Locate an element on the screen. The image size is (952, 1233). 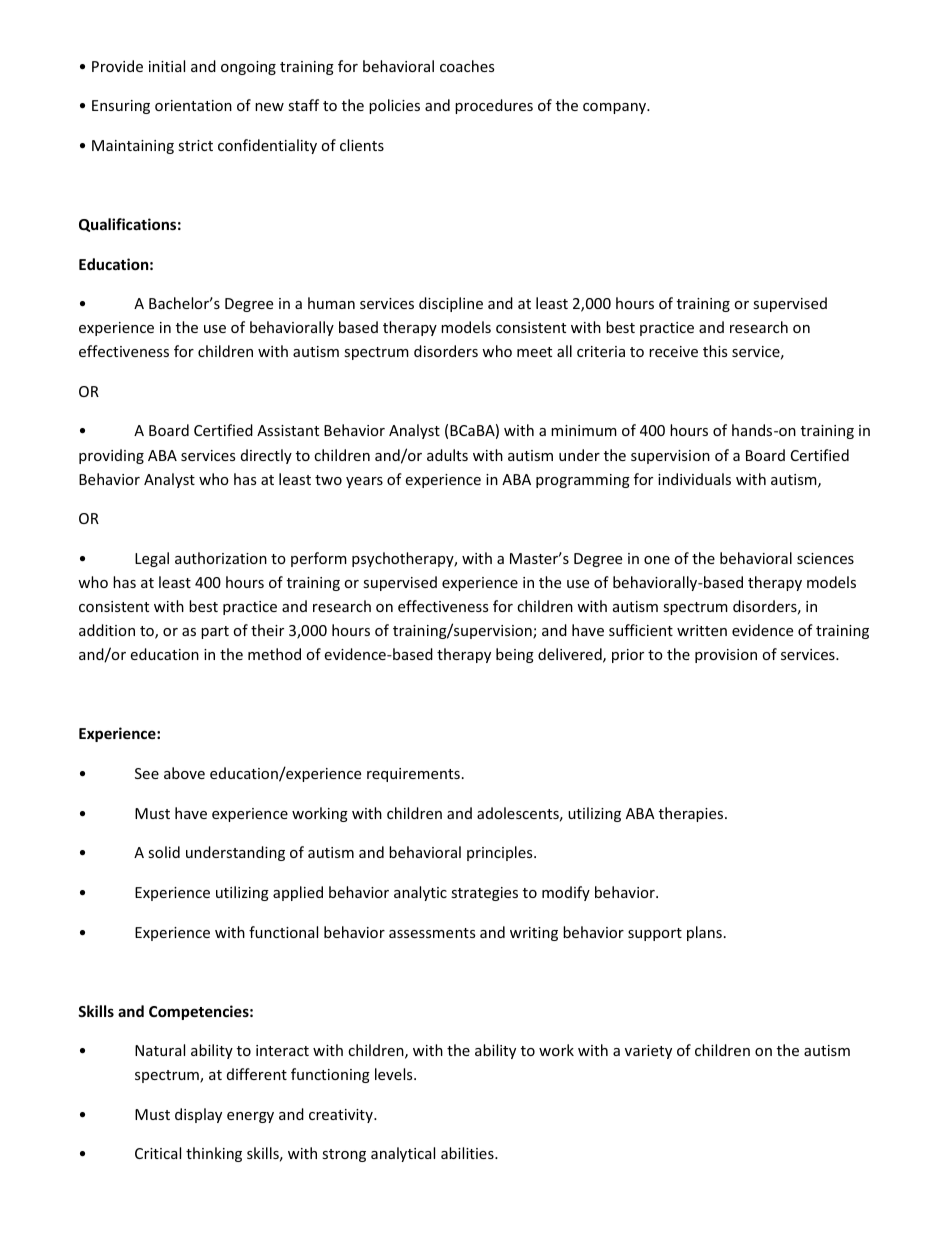
provision is located at coordinates (726, 656).
